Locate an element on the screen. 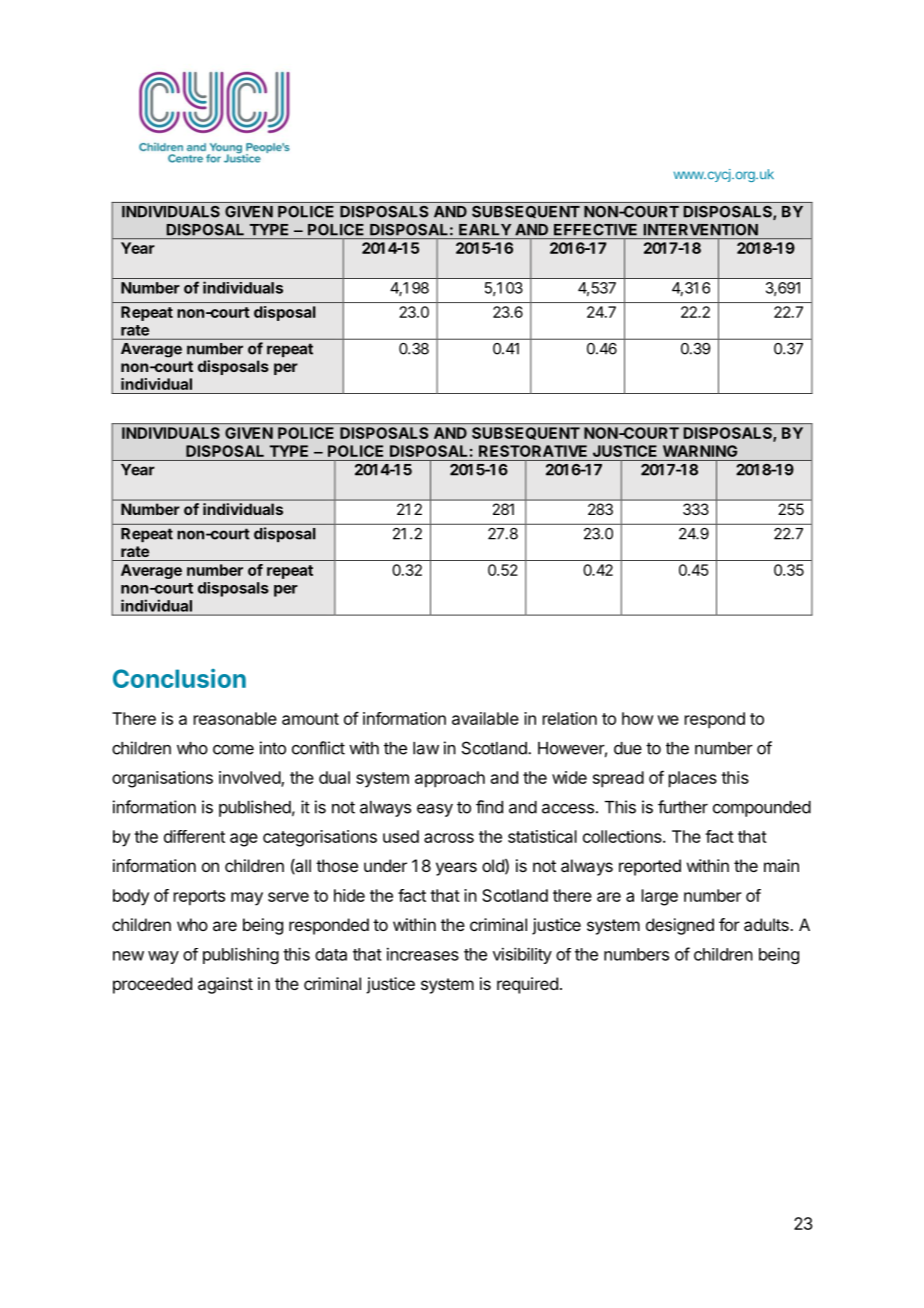  WARNING is located at coordinates (700, 451).
